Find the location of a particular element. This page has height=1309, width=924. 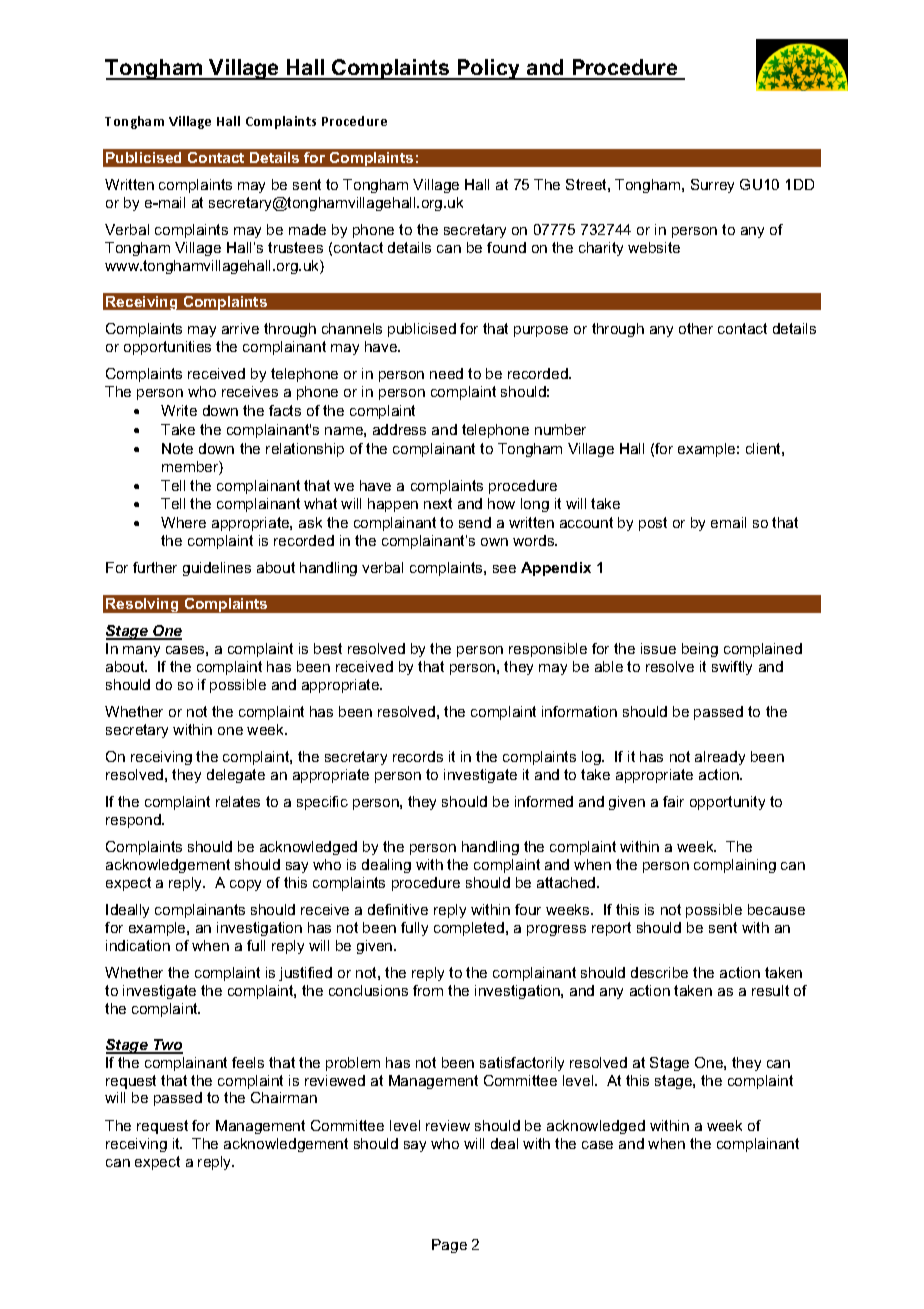

Surrey is located at coordinates (712, 186).
